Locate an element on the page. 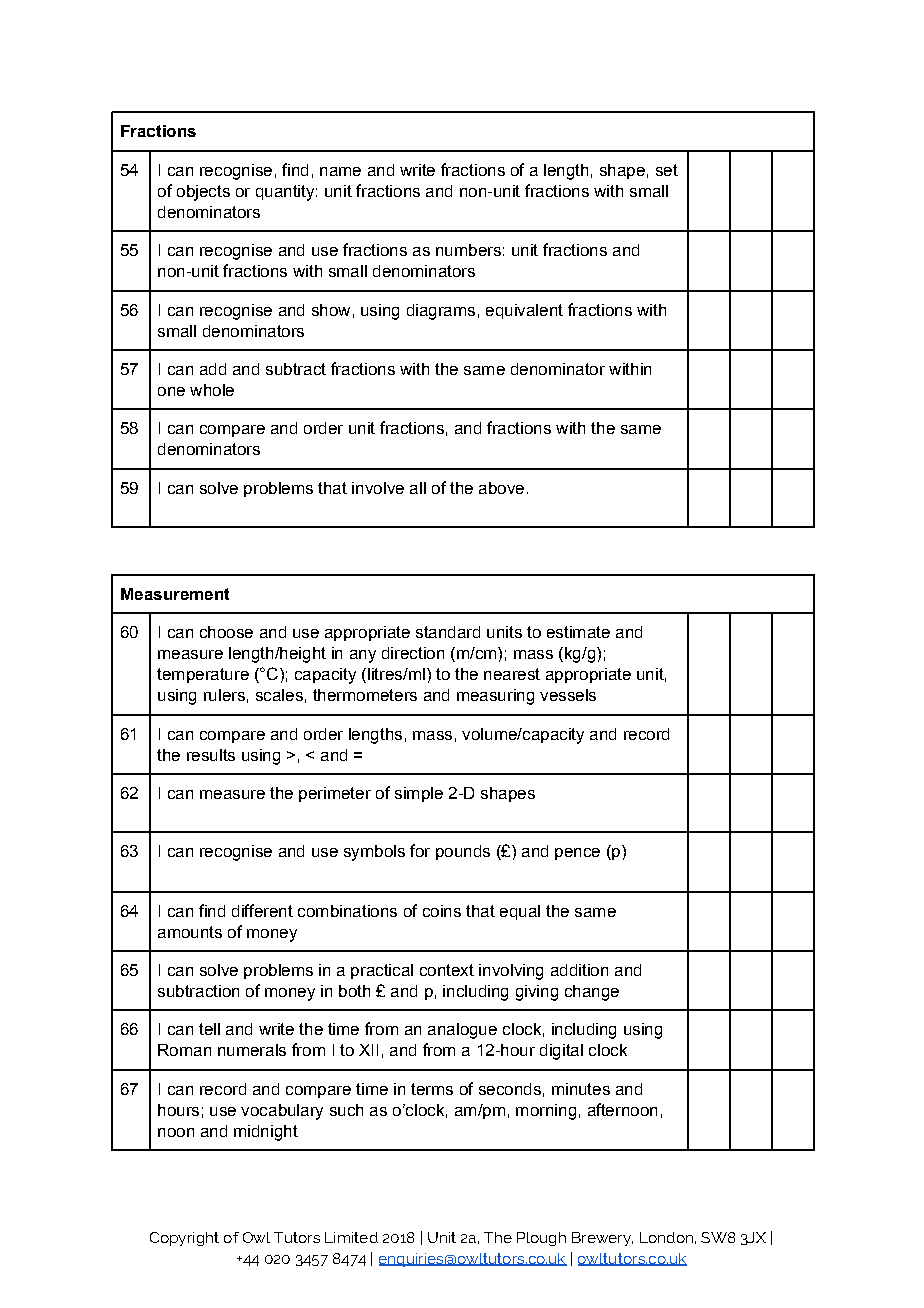 This page has height=1308, width=924. different is located at coordinates (262, 910).
